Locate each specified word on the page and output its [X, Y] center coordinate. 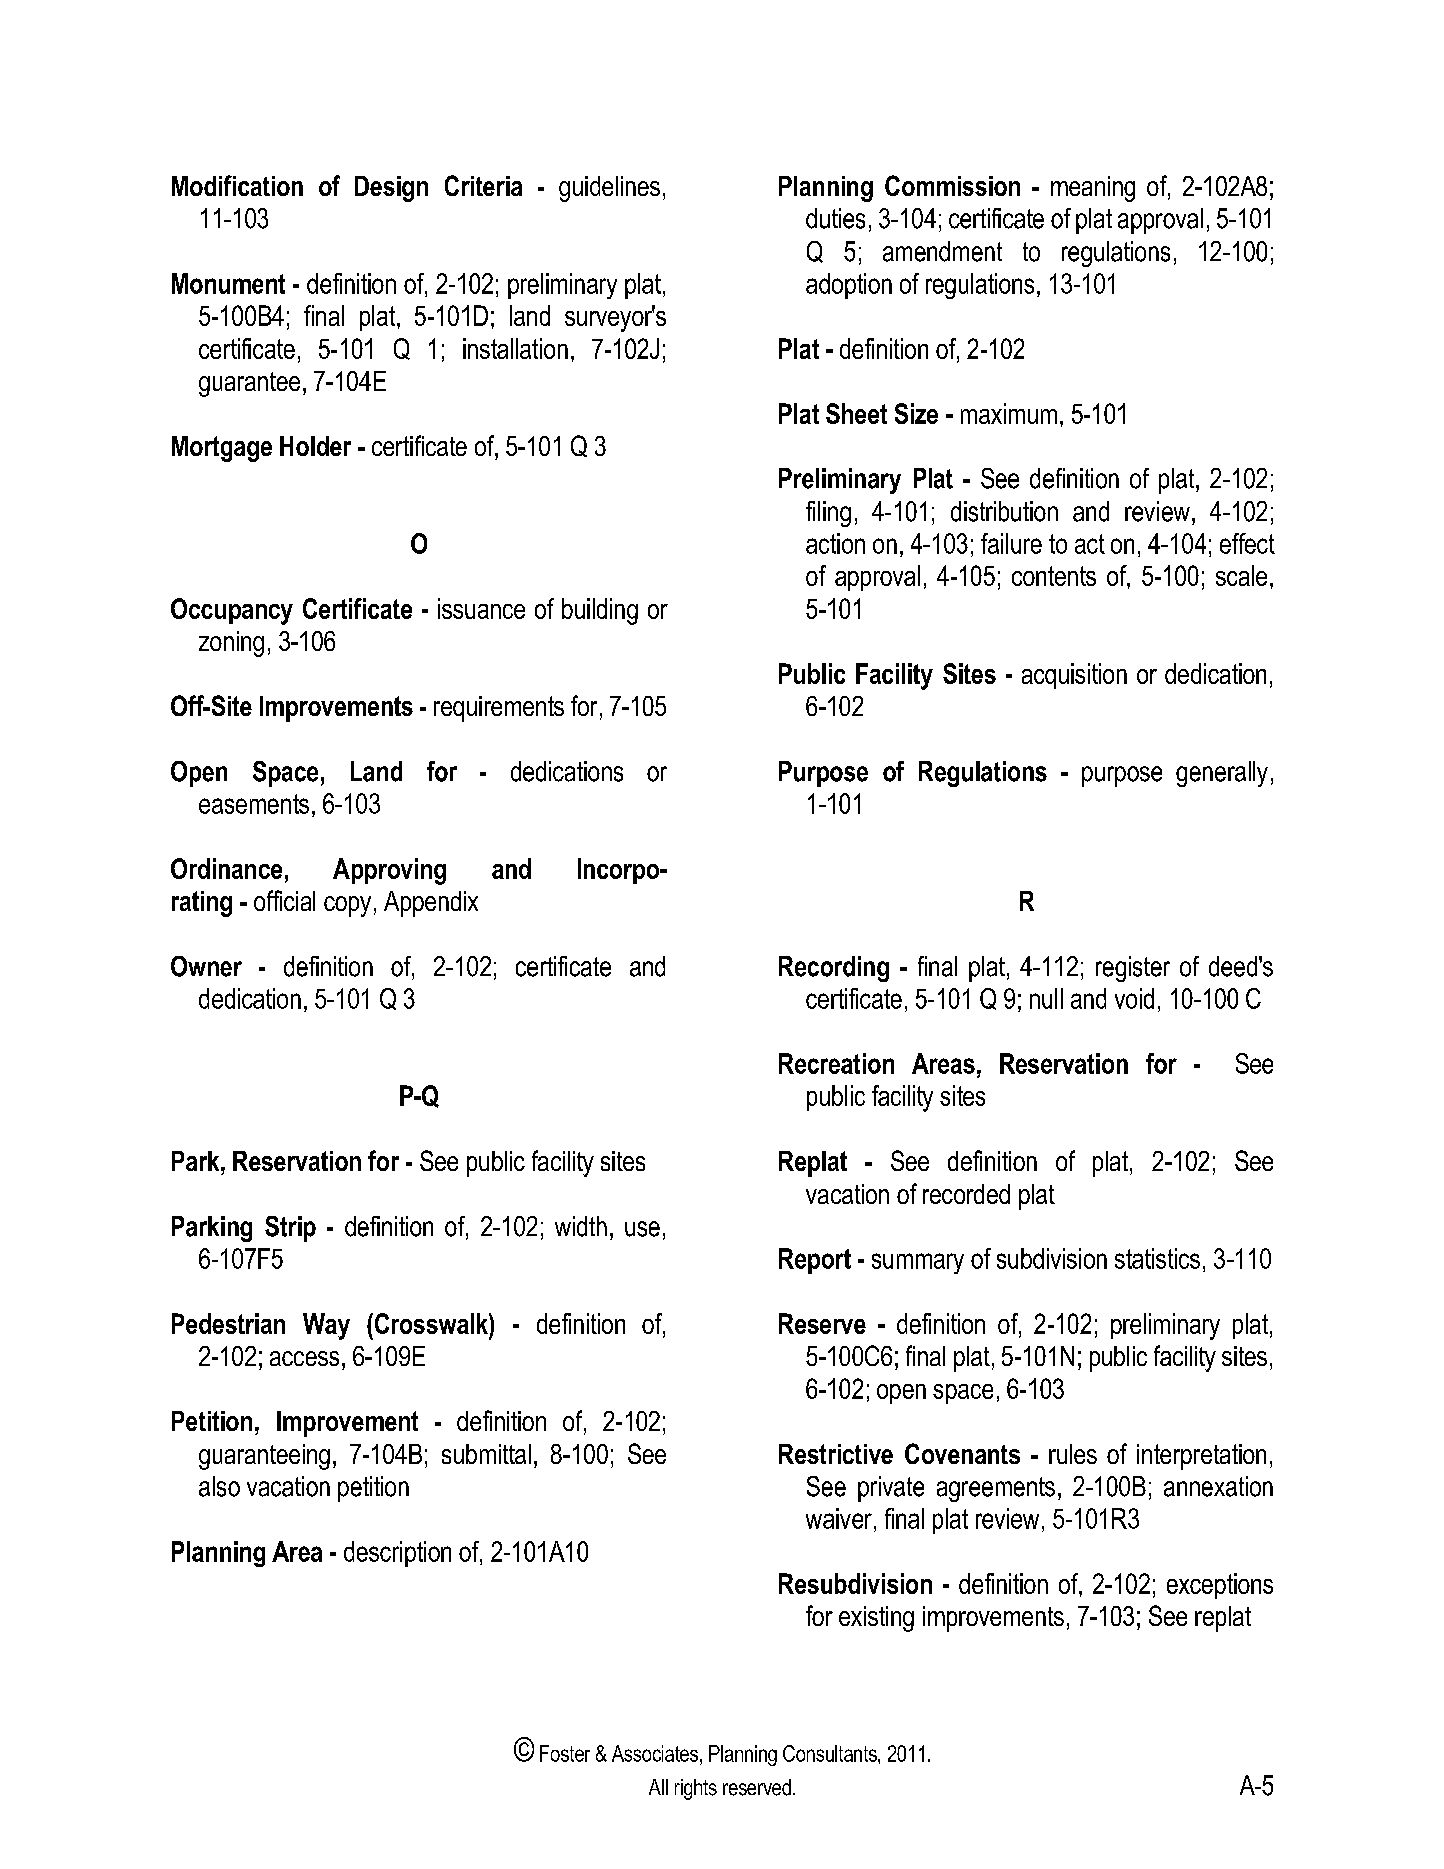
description [397, 1554]
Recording [834, 969]
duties [835, 218]
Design [391, 189]
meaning [1093, 189]
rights [696, 1789]
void [1134, 998]
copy [347, 906]
